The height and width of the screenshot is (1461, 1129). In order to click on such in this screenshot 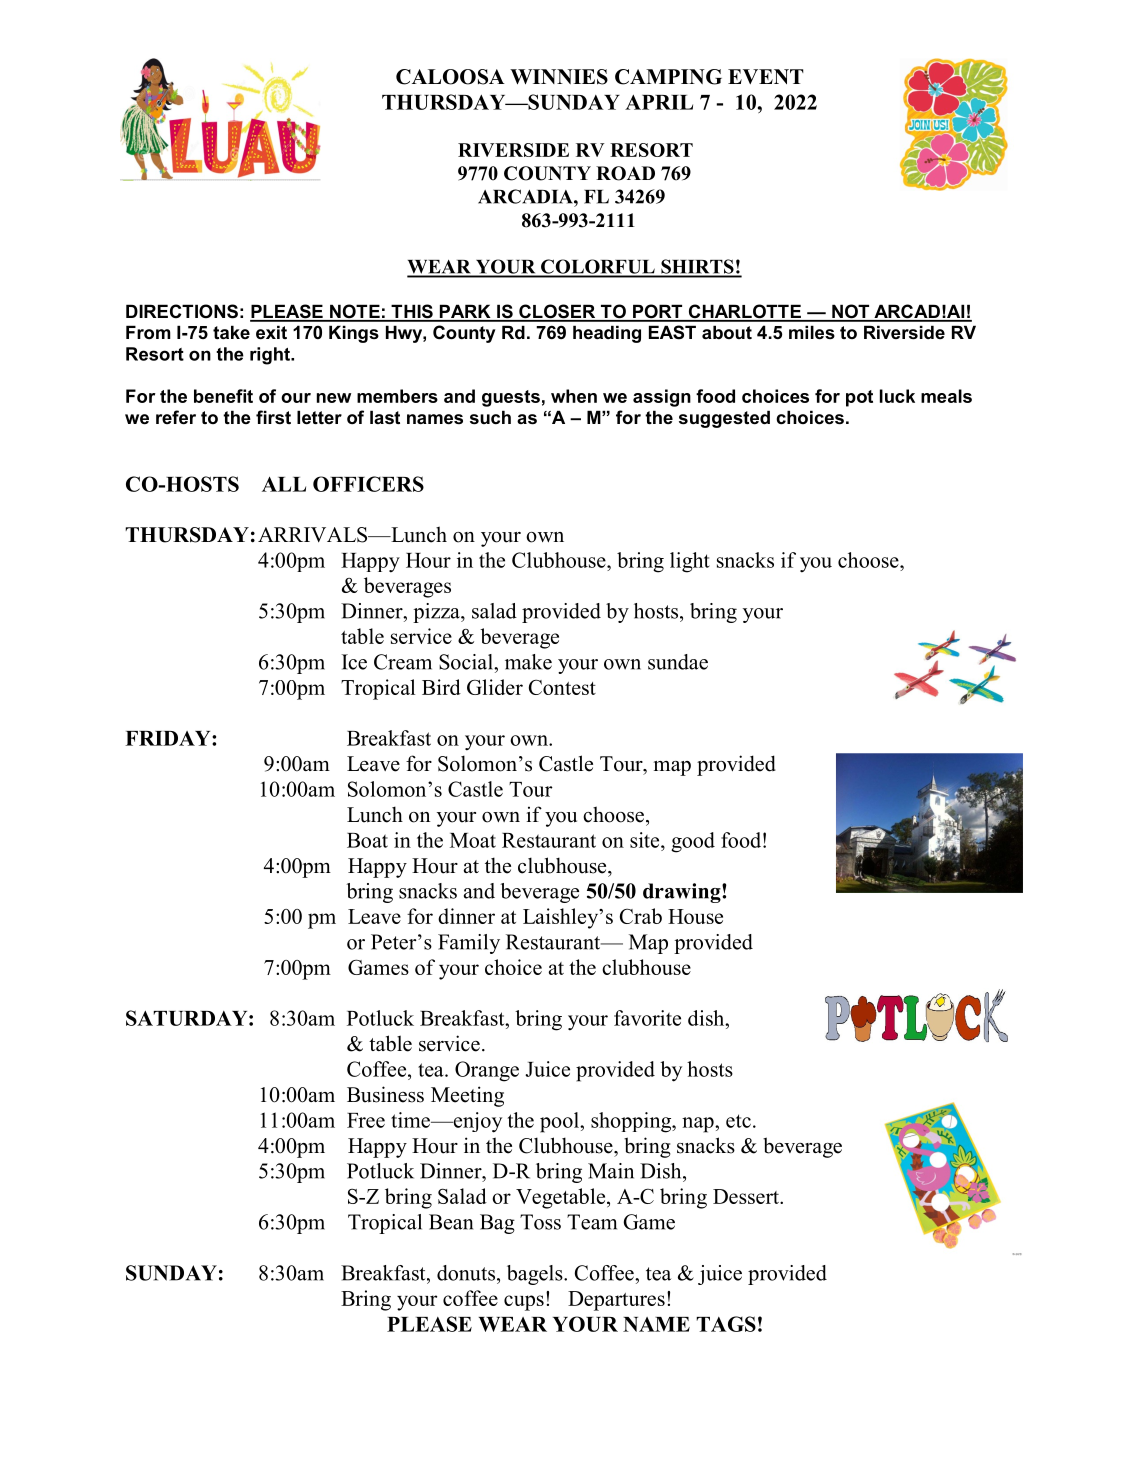, I will do `click(490, 417)`.
